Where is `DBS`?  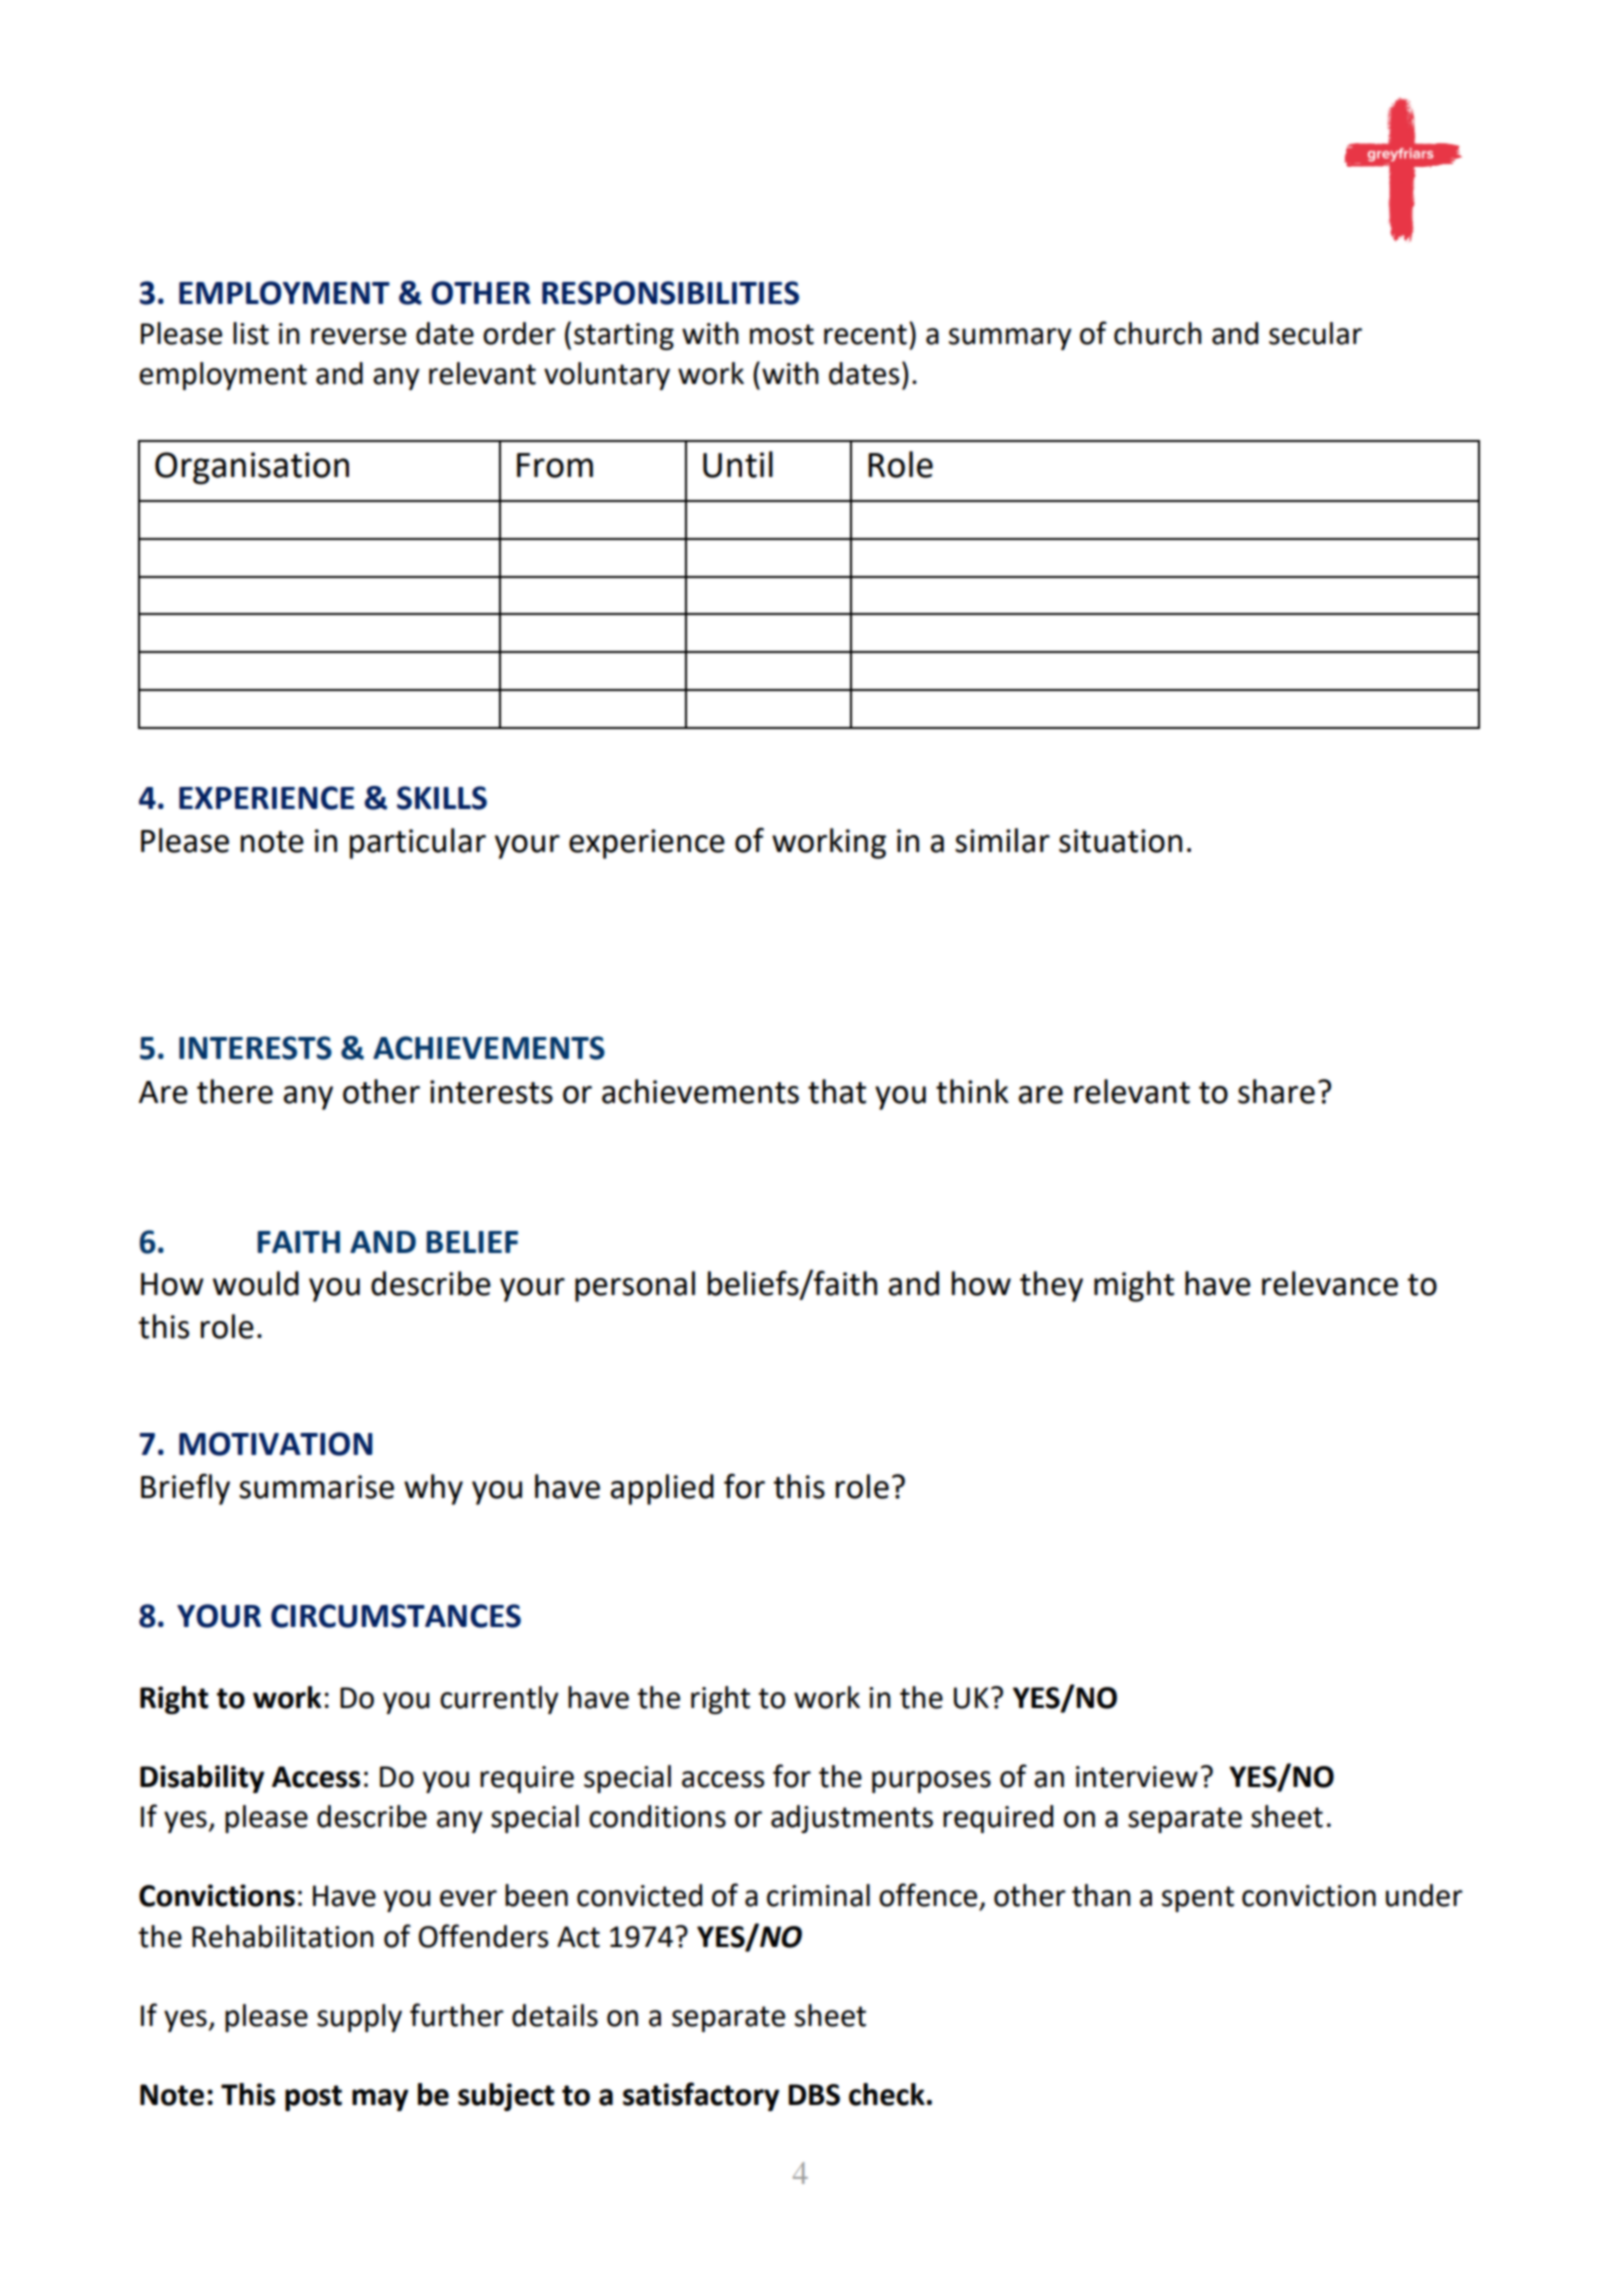
DBS is located at coordinates (814, 2095).
